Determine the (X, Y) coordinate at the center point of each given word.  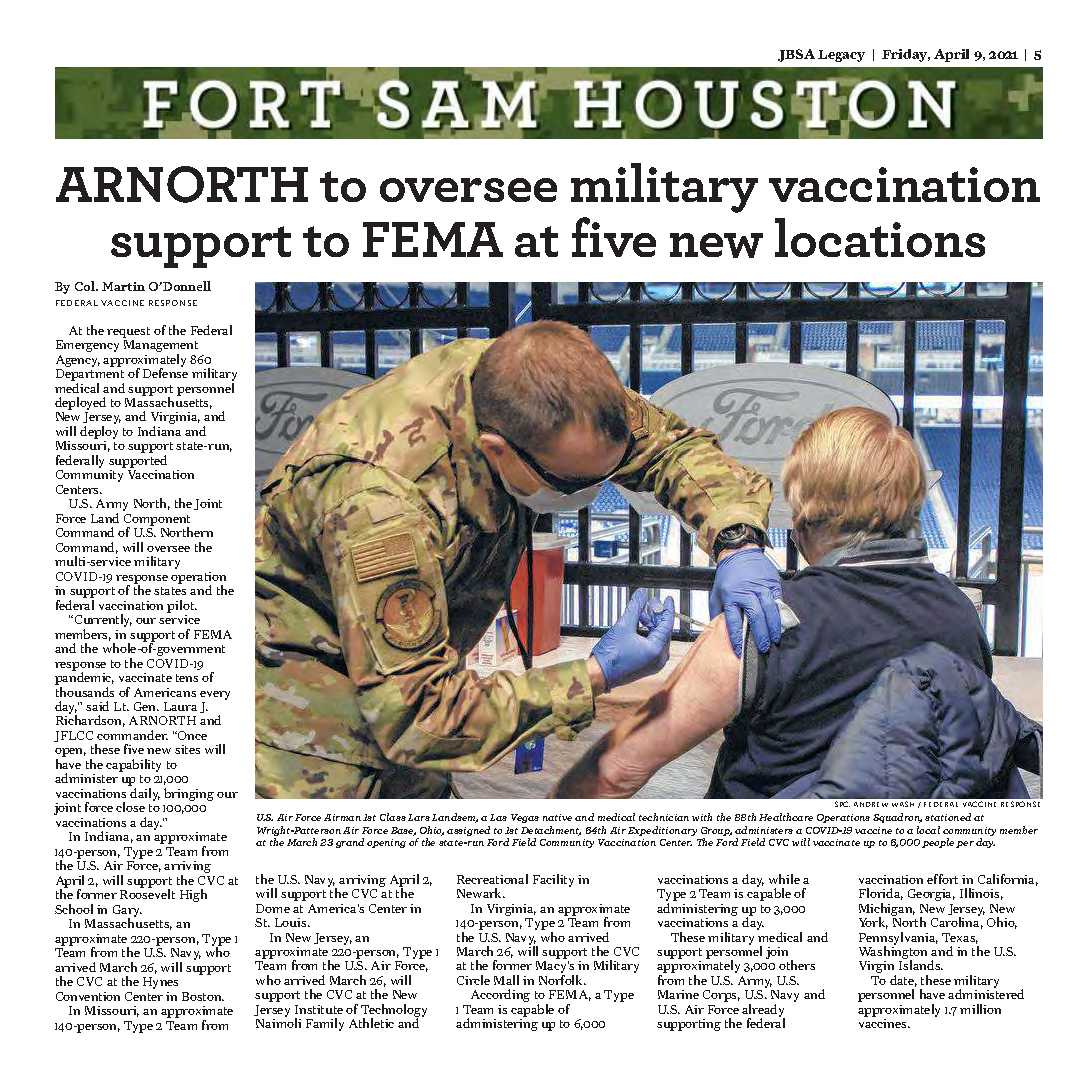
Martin (123, 286)
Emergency (87, 346)
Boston (203, 996)
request (128, 332)
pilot (182, 606)
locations (880, 237)
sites (187, 749)
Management (161, 347)
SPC (842, 804)
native (557, 817)
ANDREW (871, 804)
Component (157, 521)
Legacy (841, 56)
